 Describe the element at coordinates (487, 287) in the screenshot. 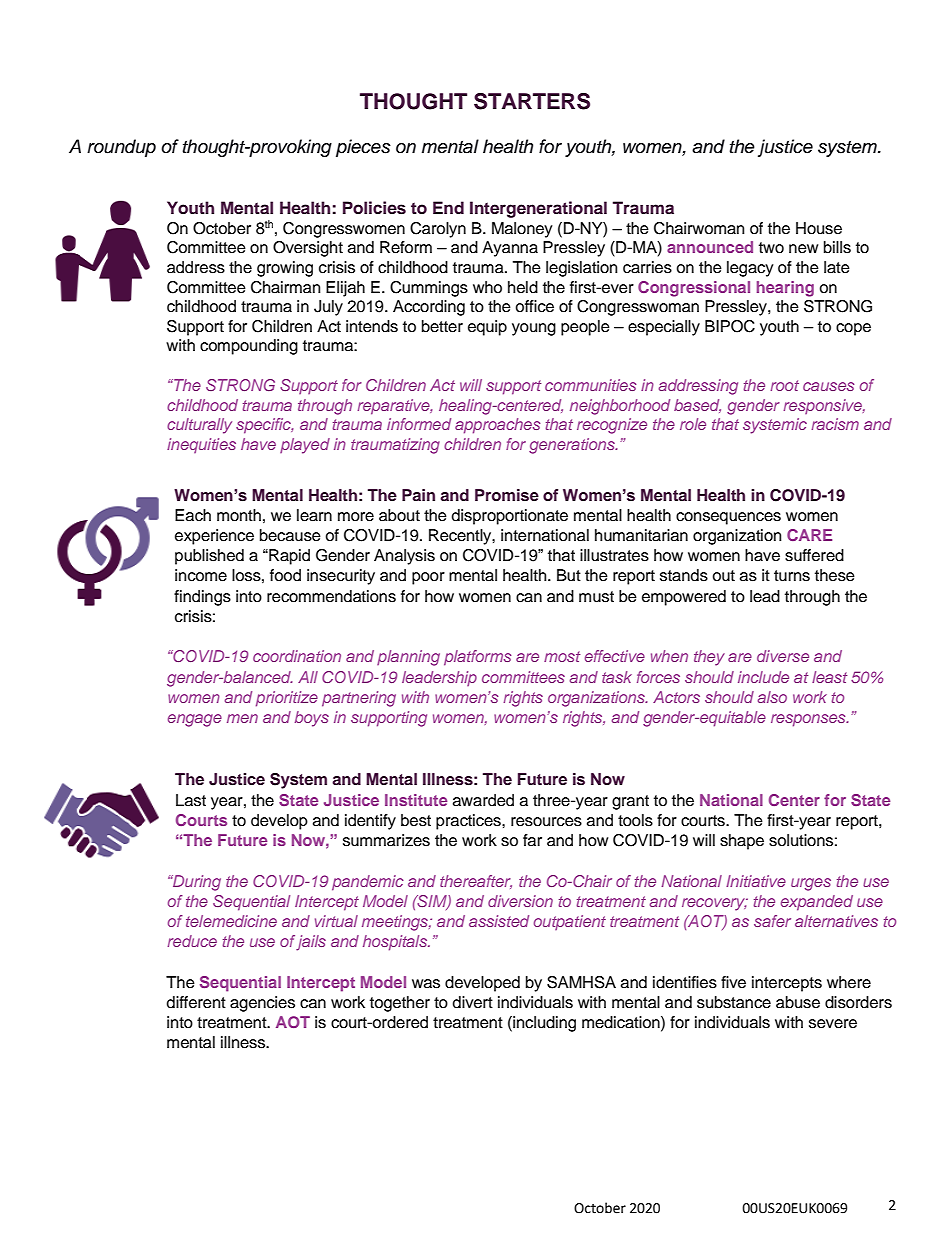

I see `who` at that location.
